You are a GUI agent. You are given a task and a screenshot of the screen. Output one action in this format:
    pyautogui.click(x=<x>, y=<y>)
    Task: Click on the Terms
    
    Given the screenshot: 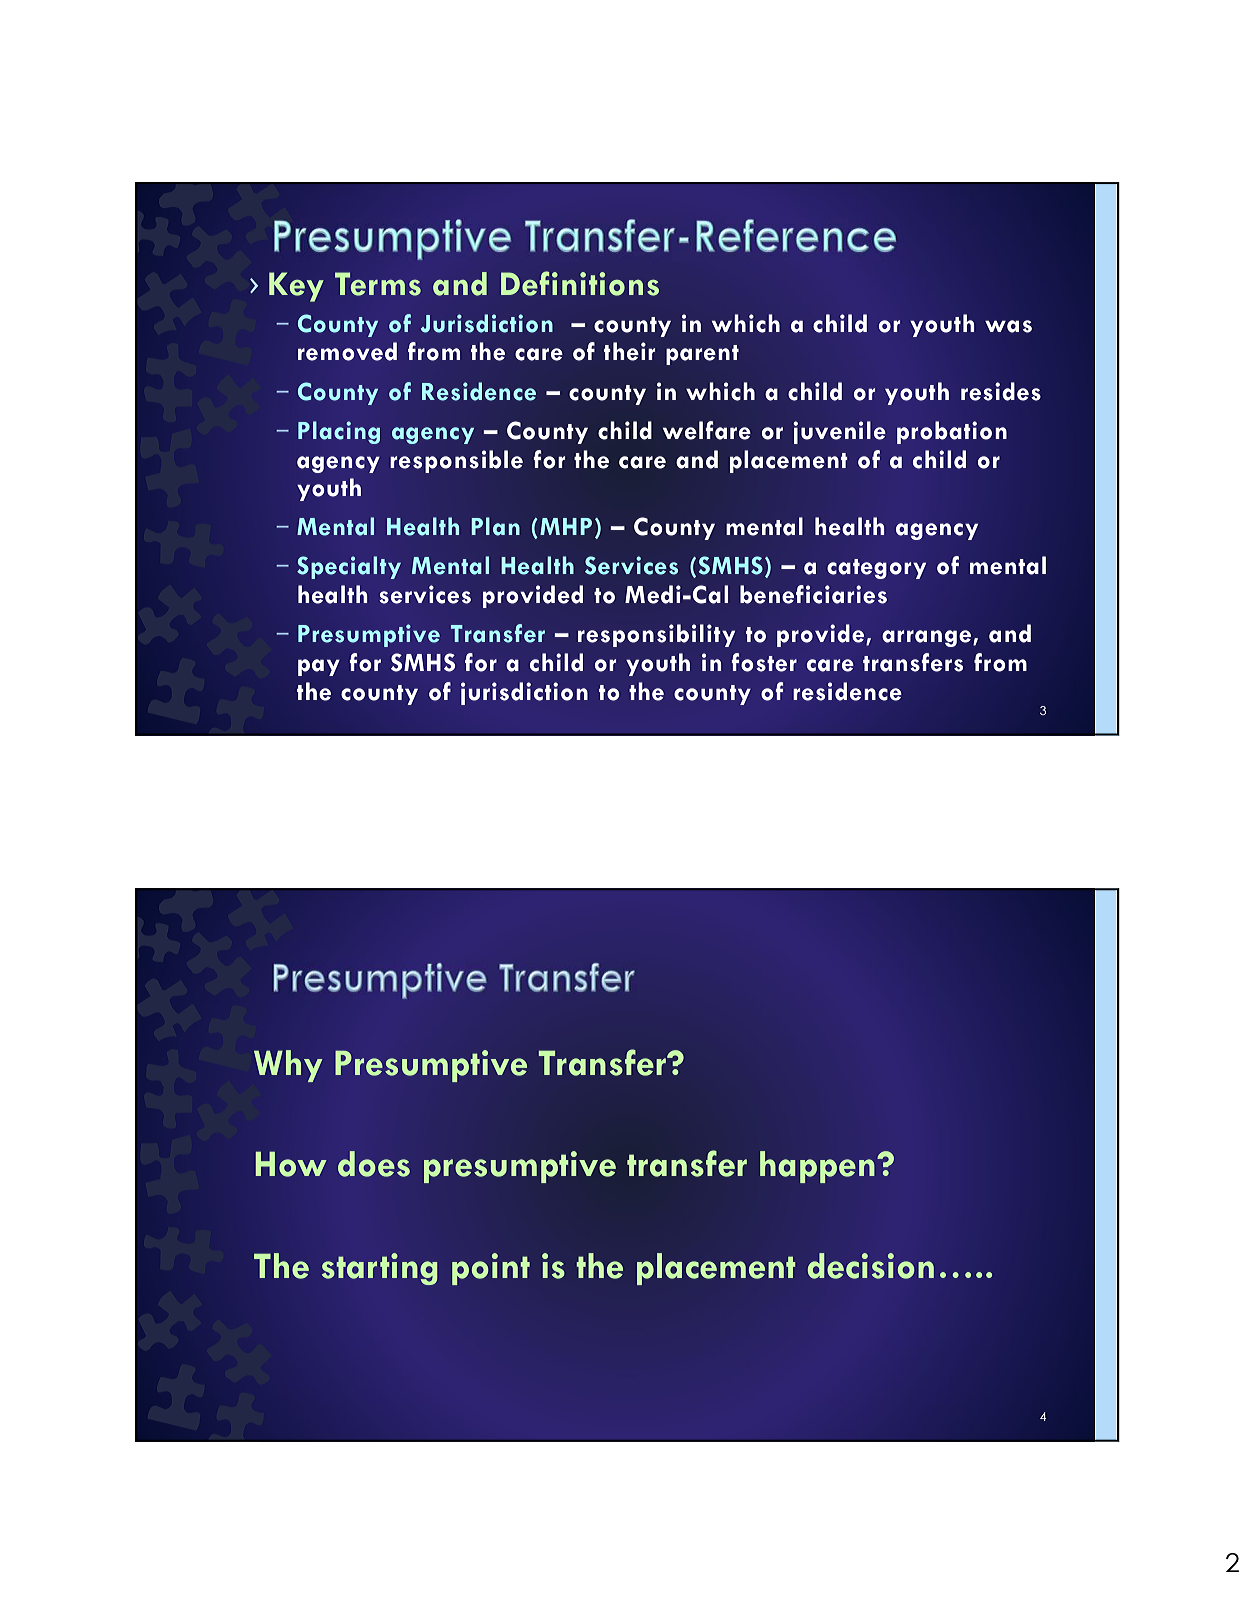 What is the action you would take?
    pyautogui.click(x=378, y=284)
